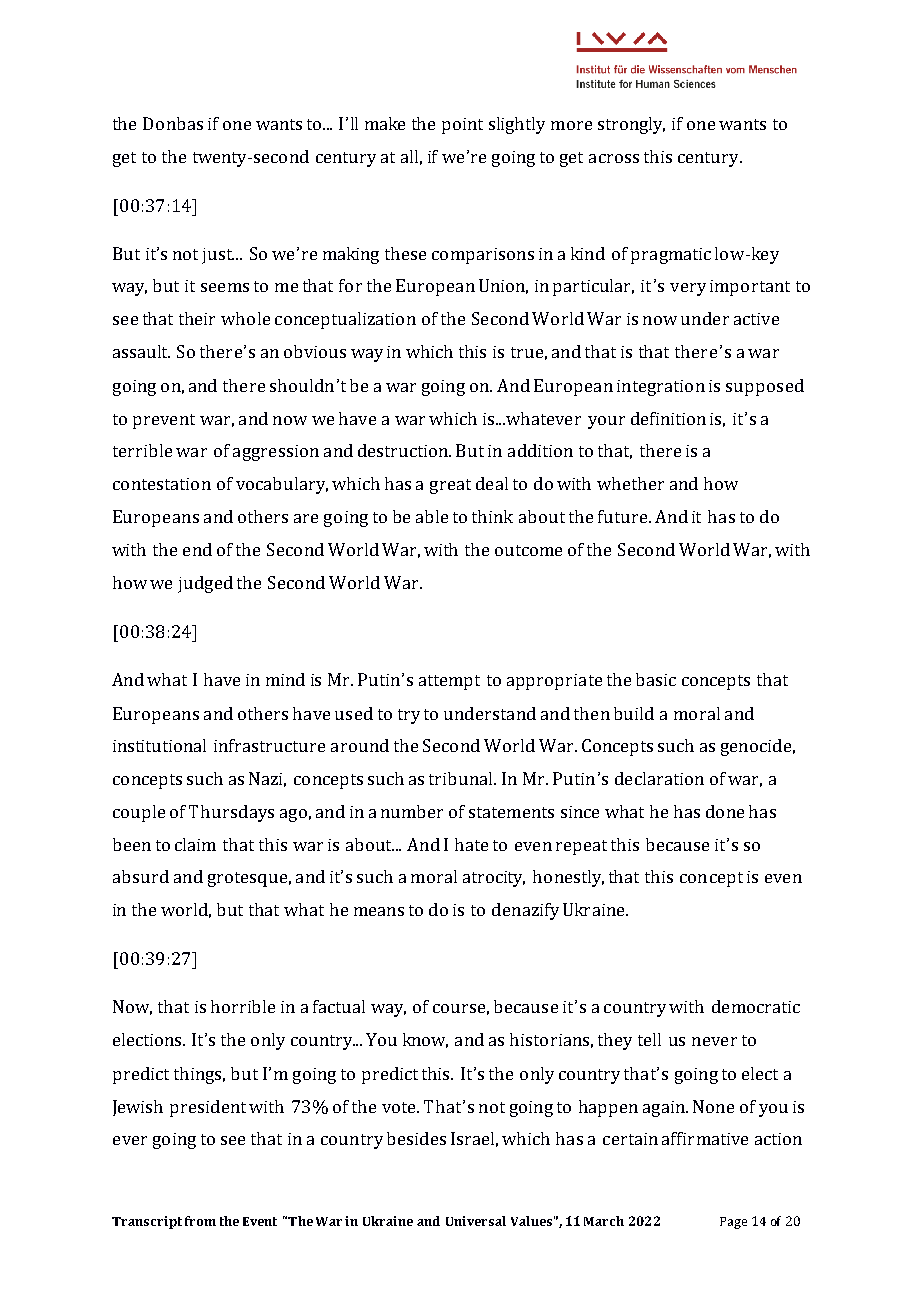 This image has width=924, height=1308. I want to click on destruction, so click(404, 450).
